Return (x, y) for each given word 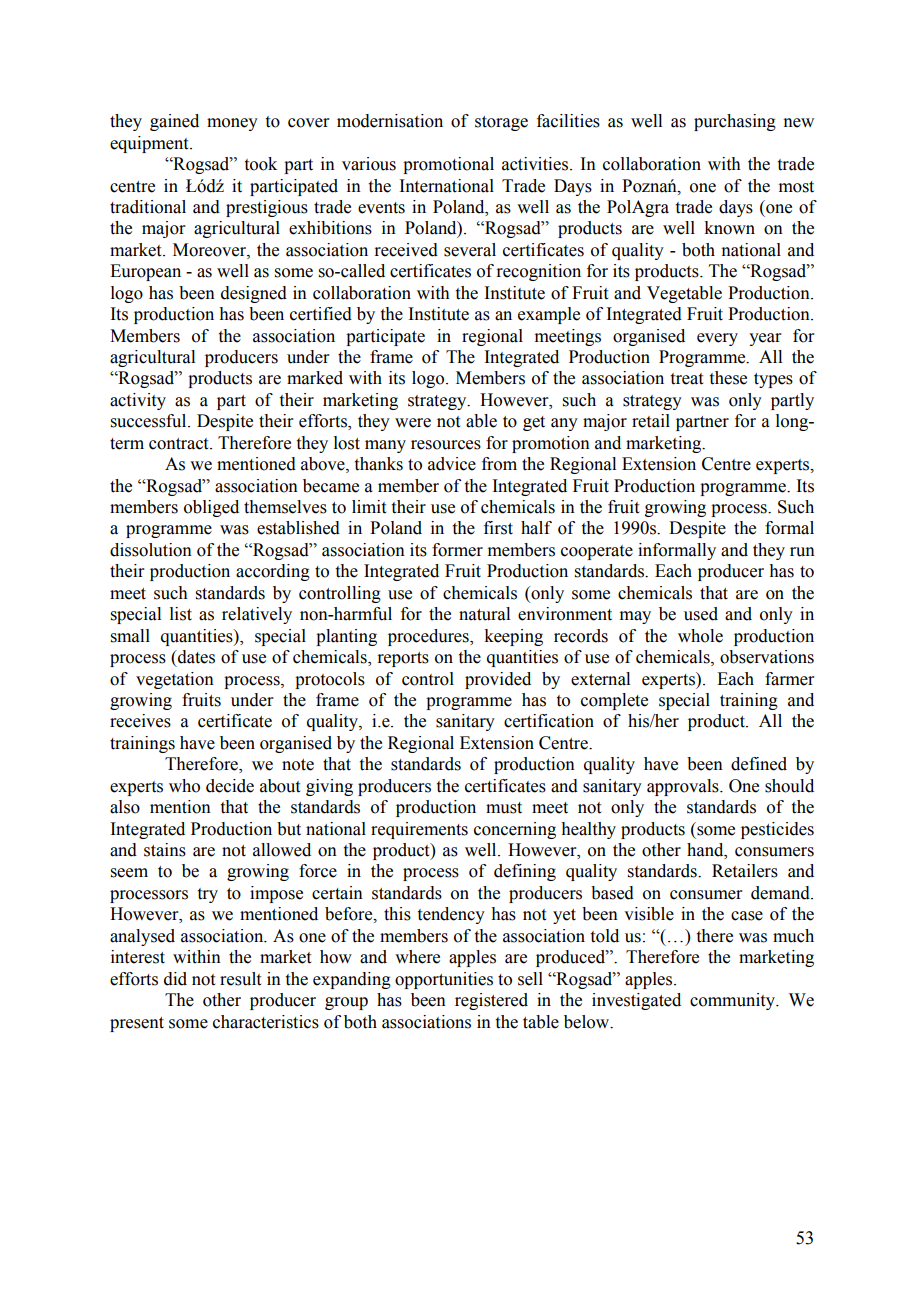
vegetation (175, 680)
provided (498, 680)
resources (446, 445)
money (232, 124)
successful (150, 421)
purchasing (735, 122)
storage (501, 123)
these (728, 378)
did (175, 979)
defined (759, 764)
